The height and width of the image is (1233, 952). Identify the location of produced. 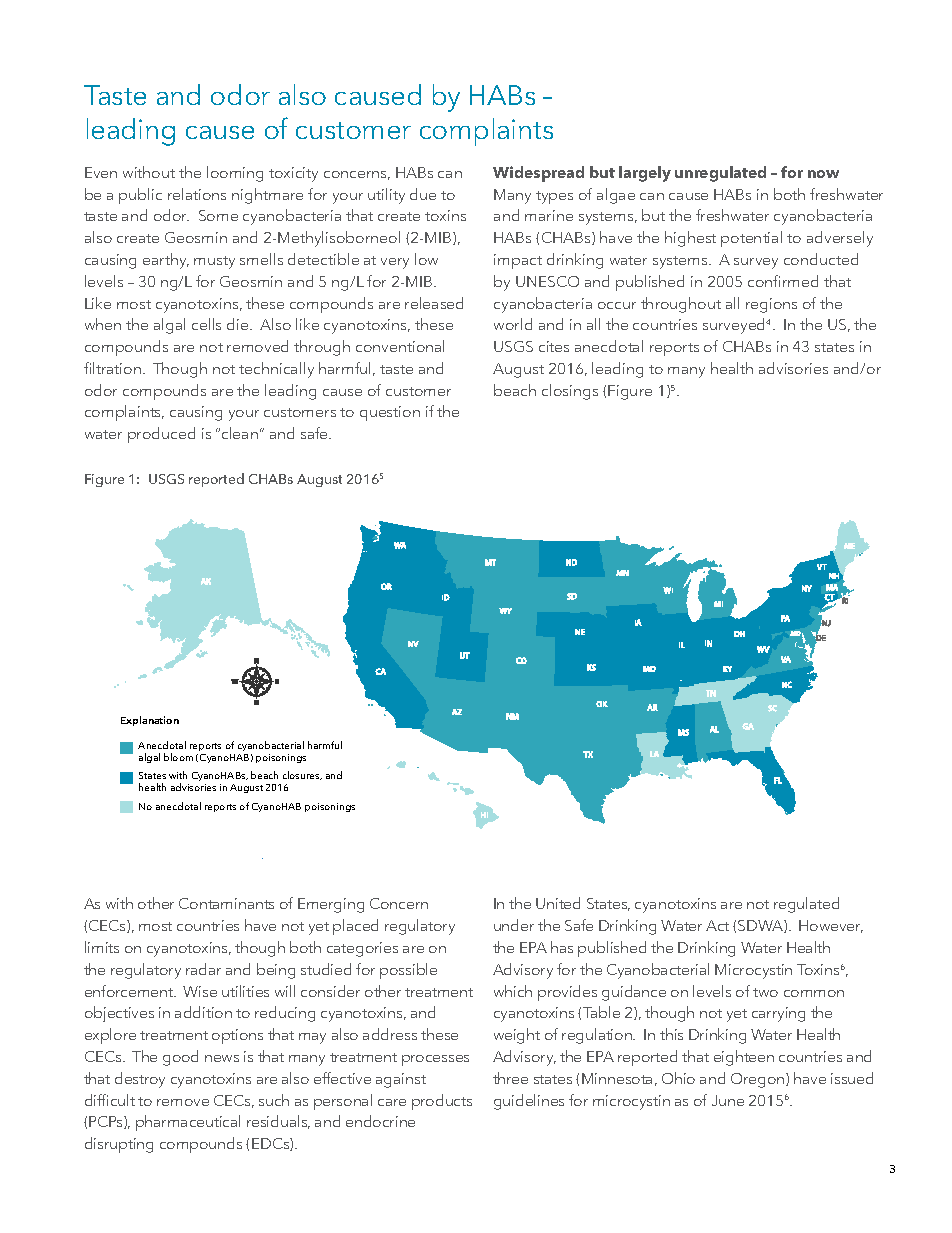
(161, 435).
